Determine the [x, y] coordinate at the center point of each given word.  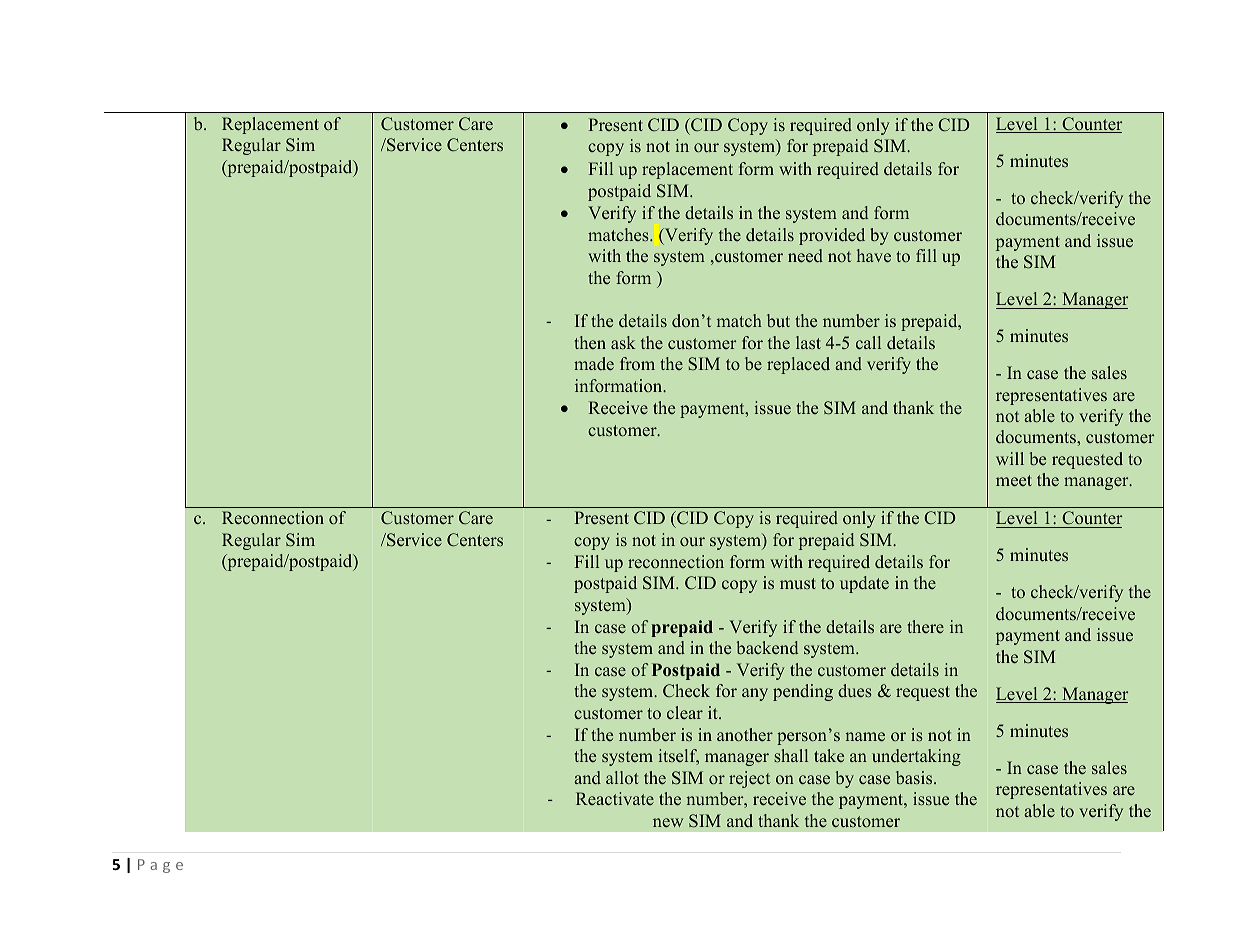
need [805, 256]
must [798, 583]
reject [749, 779]
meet [1014, 481]
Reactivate [615, 798]
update [864, 584]
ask [623, 342]
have [874, 256]
